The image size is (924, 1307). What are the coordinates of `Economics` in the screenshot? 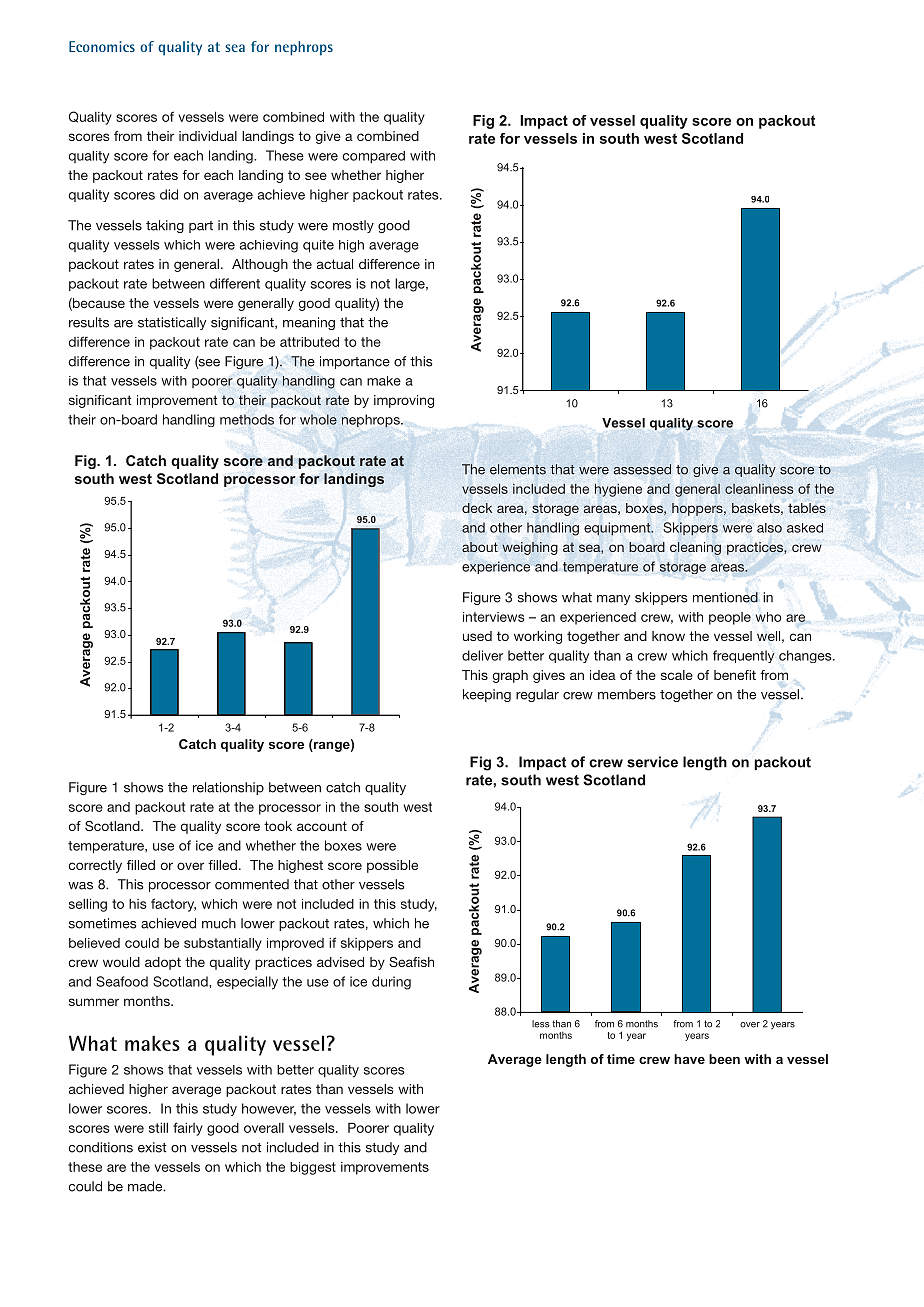 It's located at (102, 46).
